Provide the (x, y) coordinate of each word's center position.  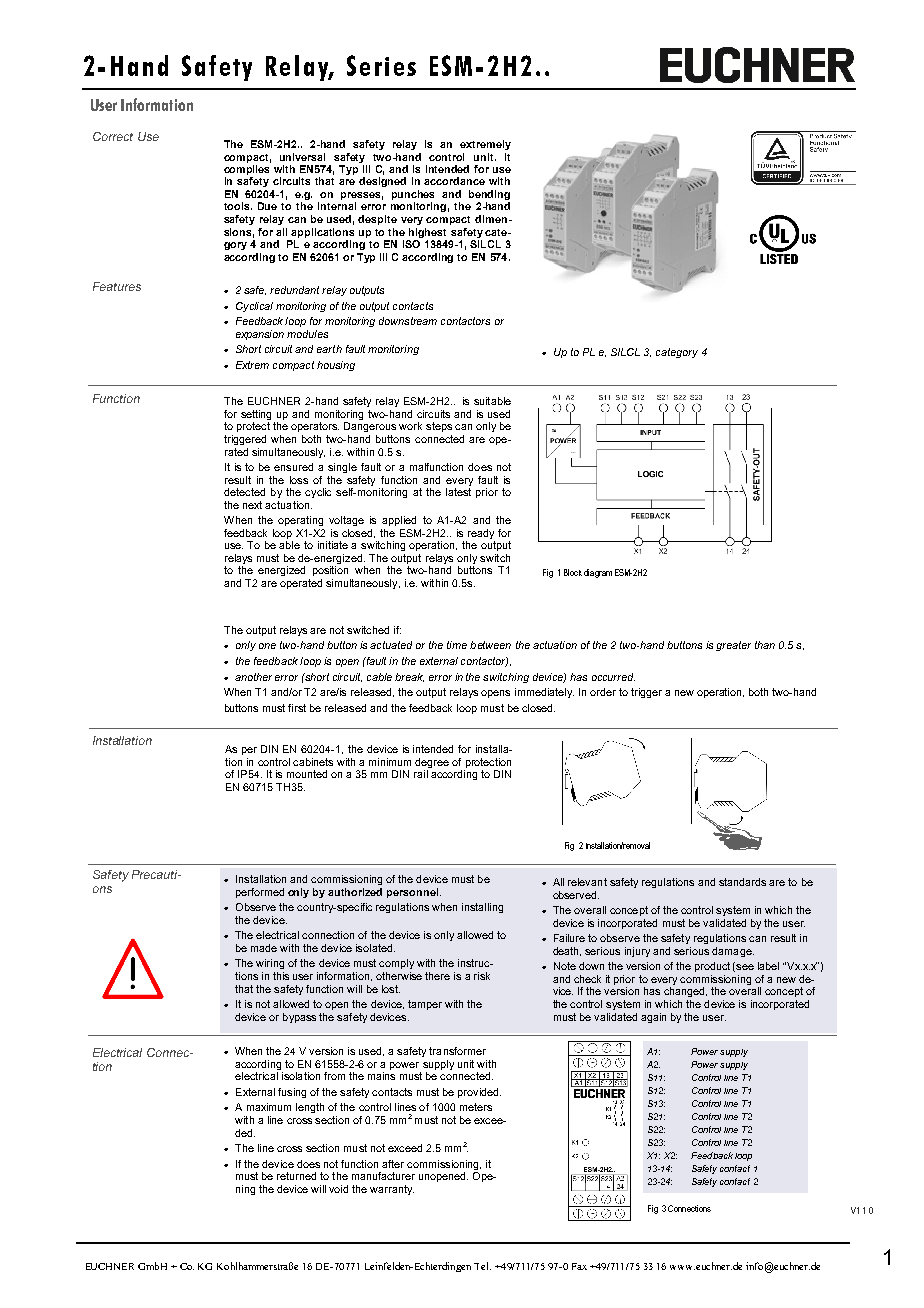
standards (742, 882)
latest (458, 492)
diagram (598, 573)
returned (296, 1176)
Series (381, 65)
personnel (412, 893)
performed (260, 893)
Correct (113, 136)
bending (489, 196)
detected (244, 492)
